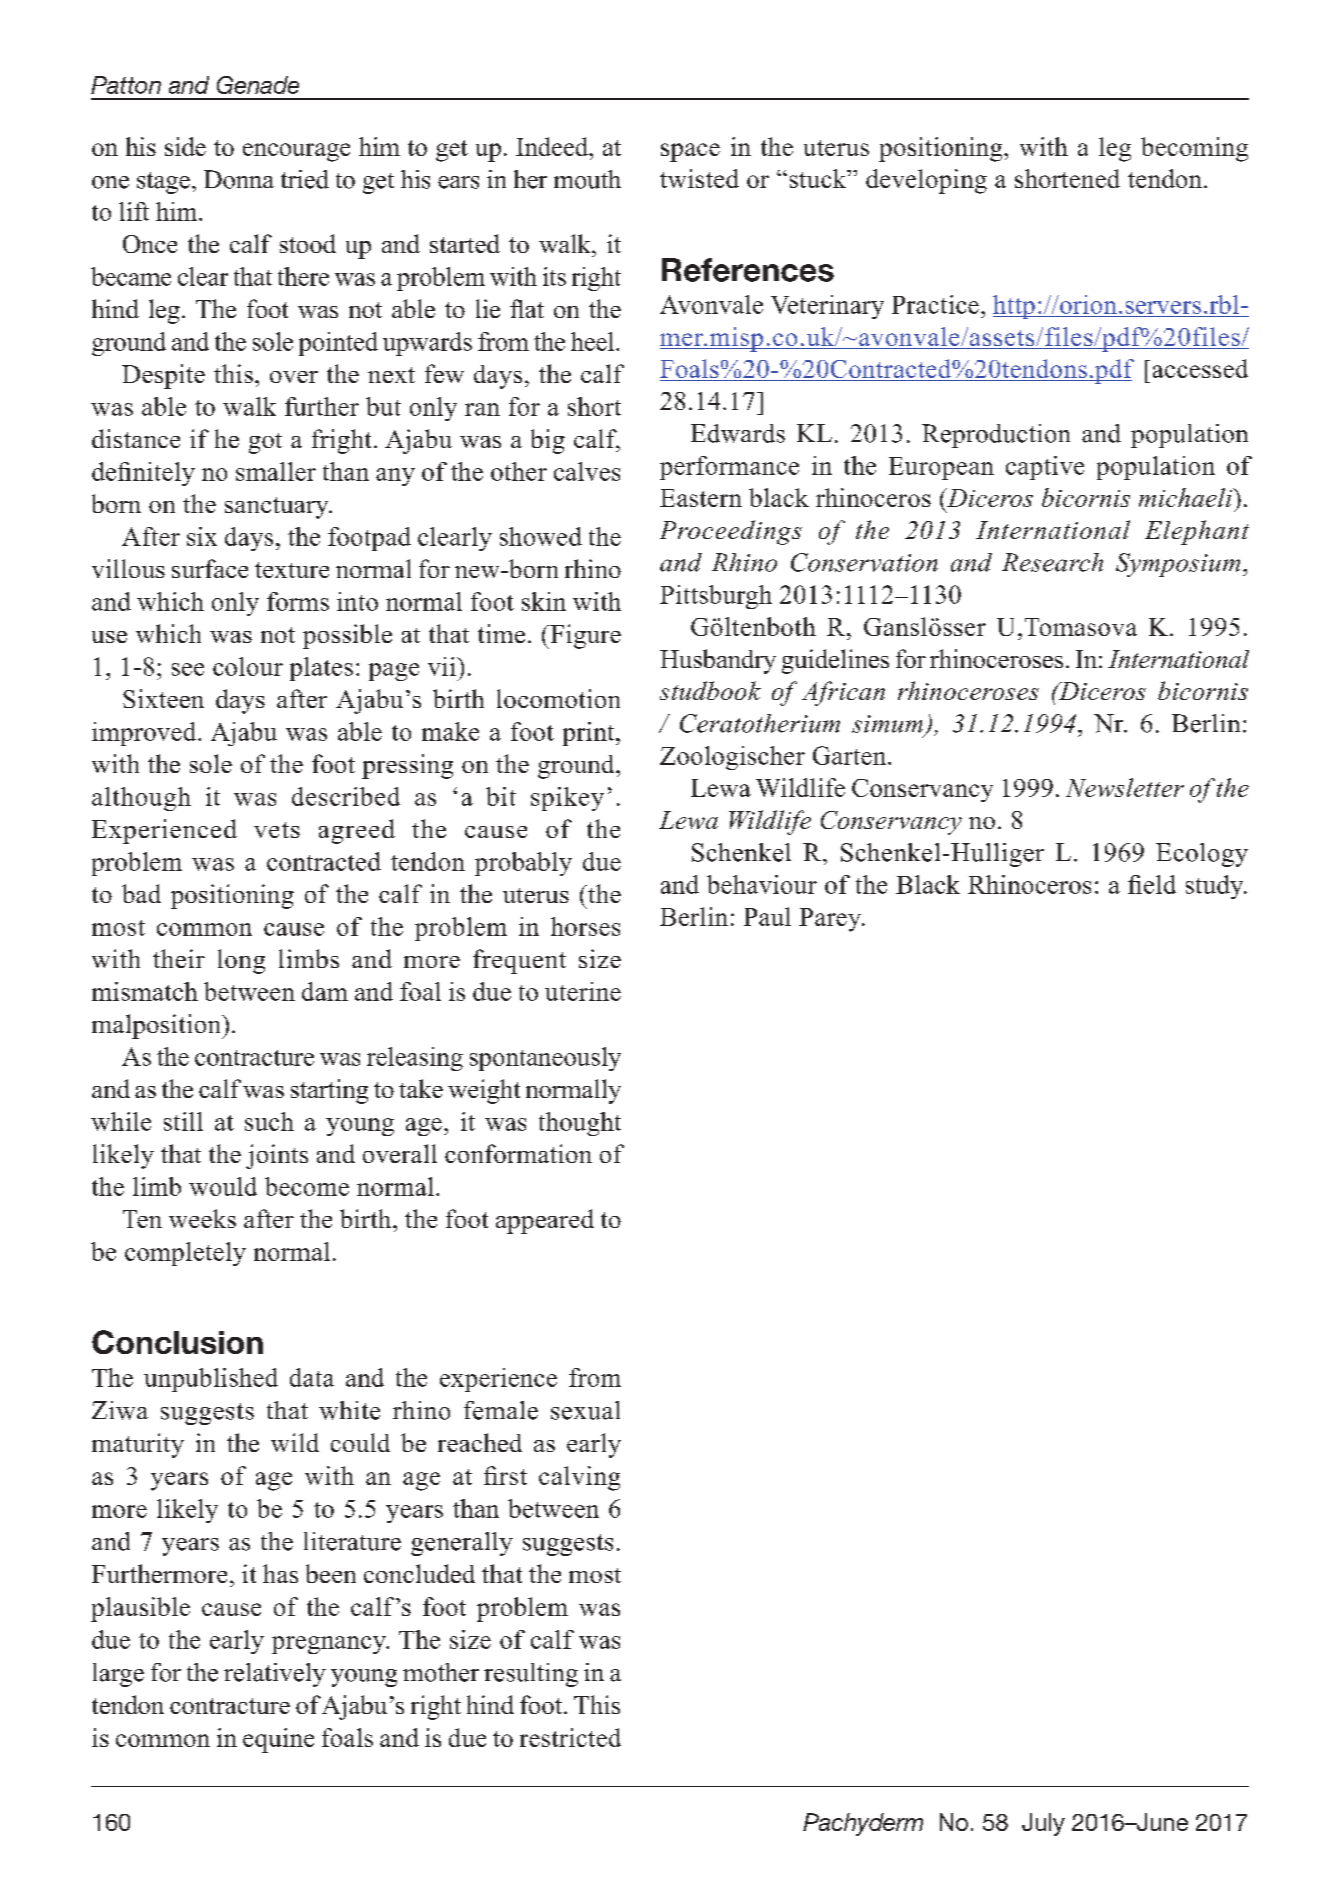 The height and width of the document is (1903, 1340). I want to click on field, so click(1152, 884).
